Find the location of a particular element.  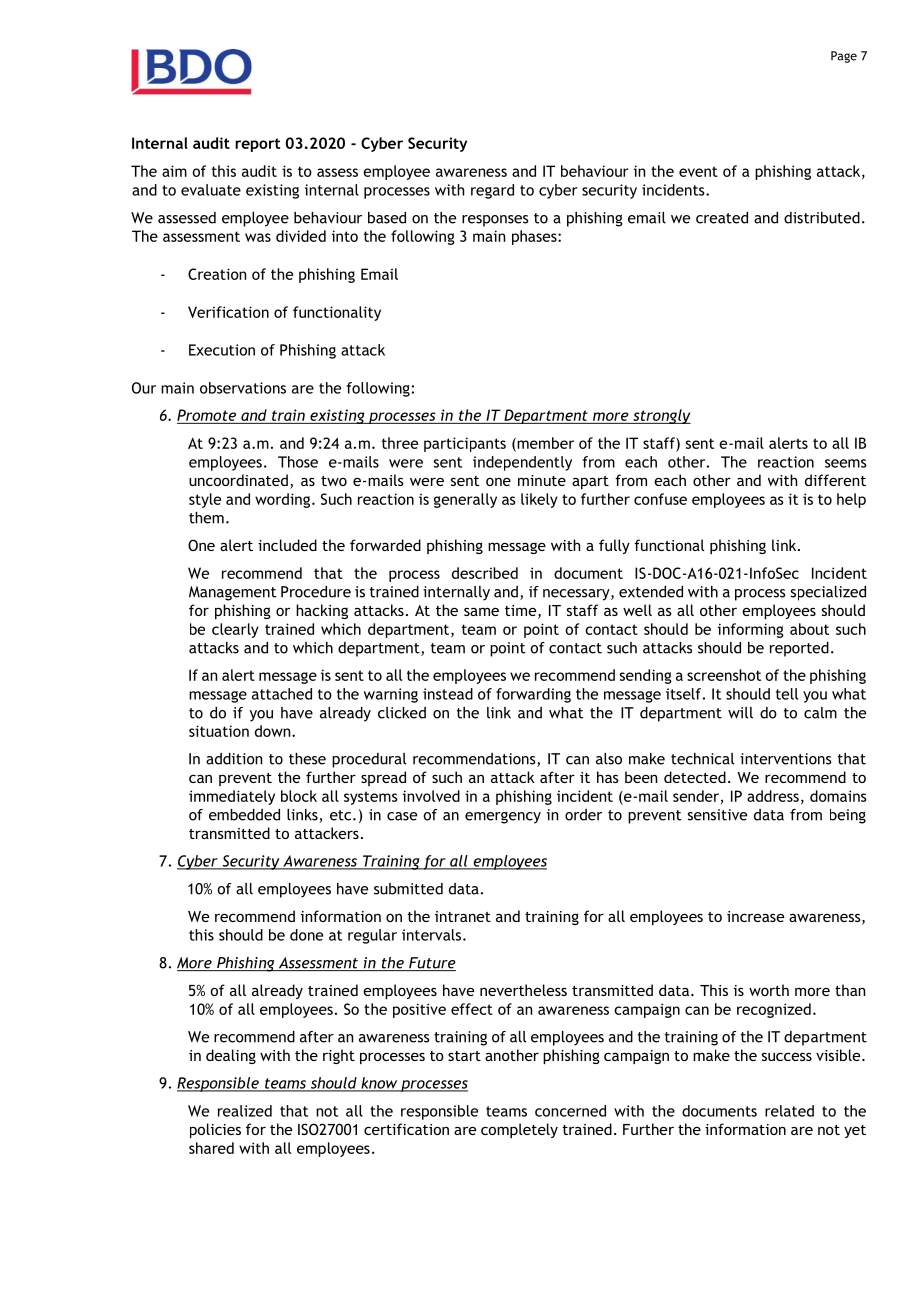

realized is located at coordinates (245, 1111).
